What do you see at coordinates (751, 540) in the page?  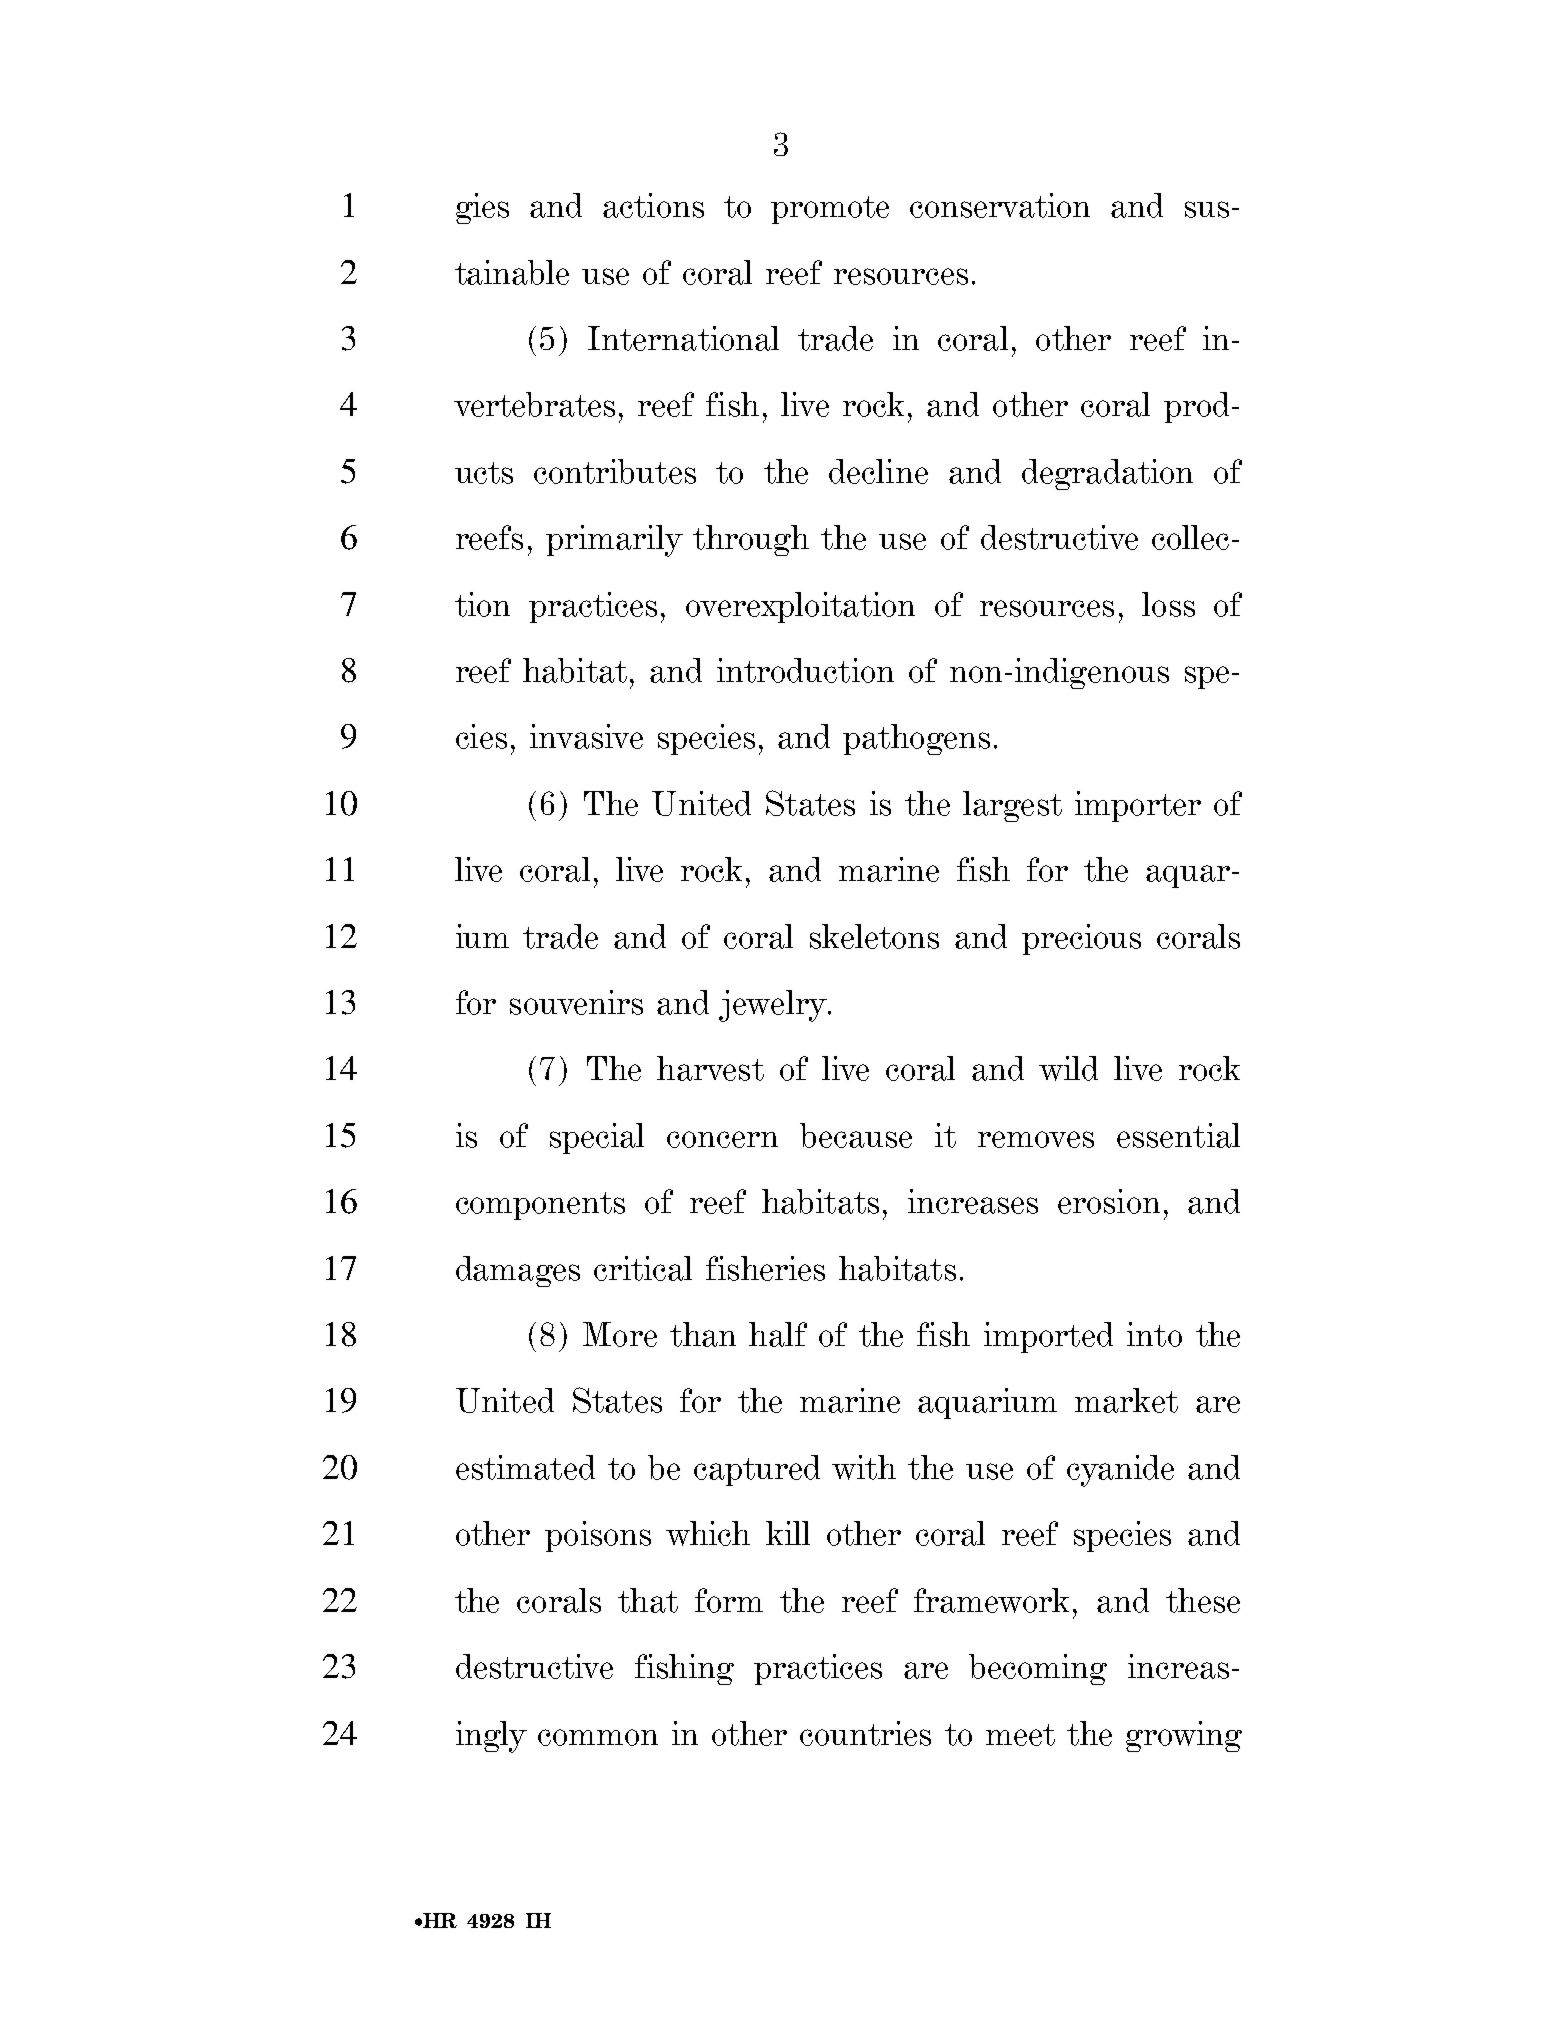 I see `through` at bounding box center [751, 540].
